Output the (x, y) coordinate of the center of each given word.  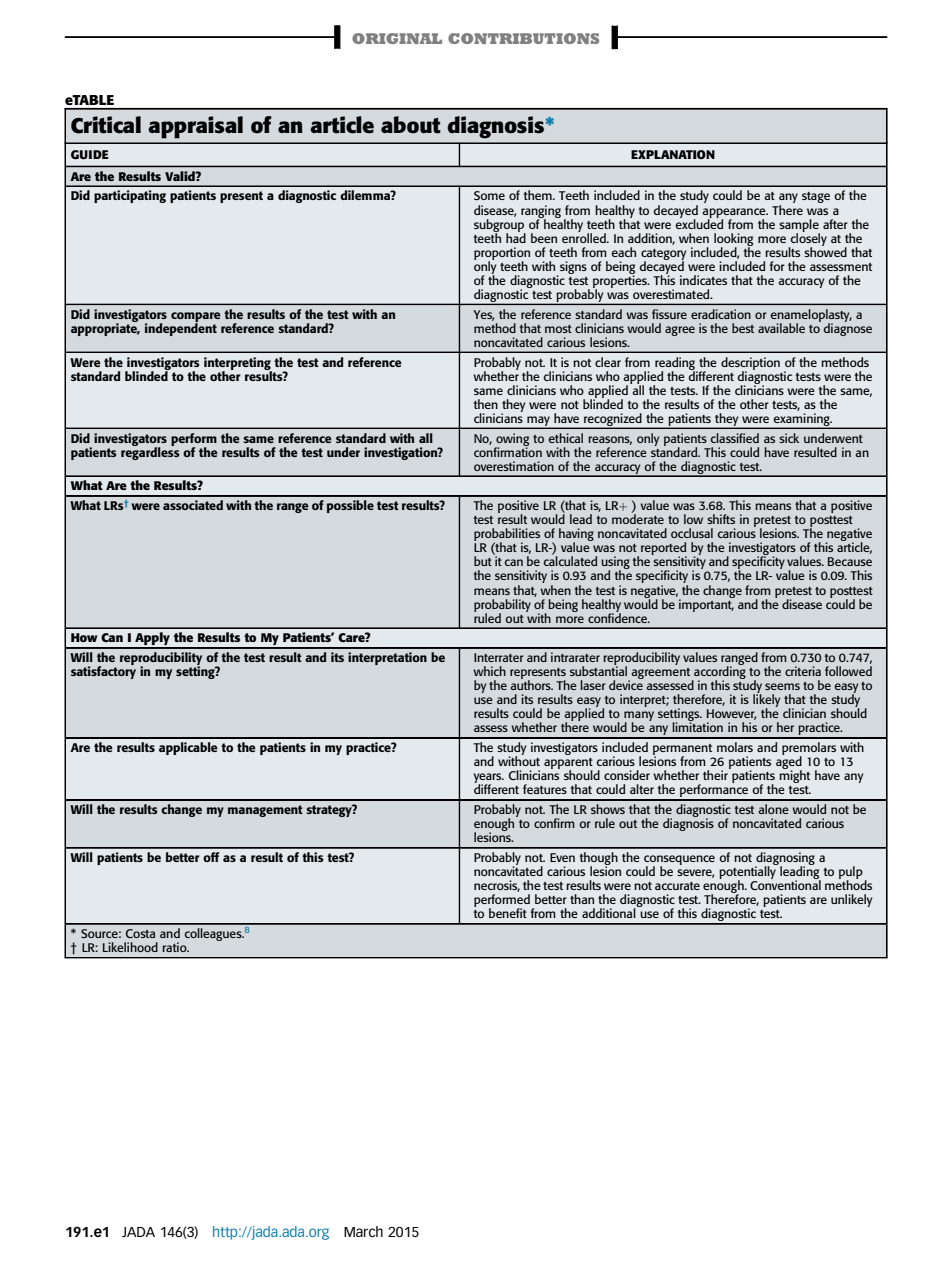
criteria (803, 671)
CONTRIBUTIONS (523, 38)
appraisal (195, 127)
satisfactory (103, 671)
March (363, 1231)
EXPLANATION (673, 154)
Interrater (499, 657)
